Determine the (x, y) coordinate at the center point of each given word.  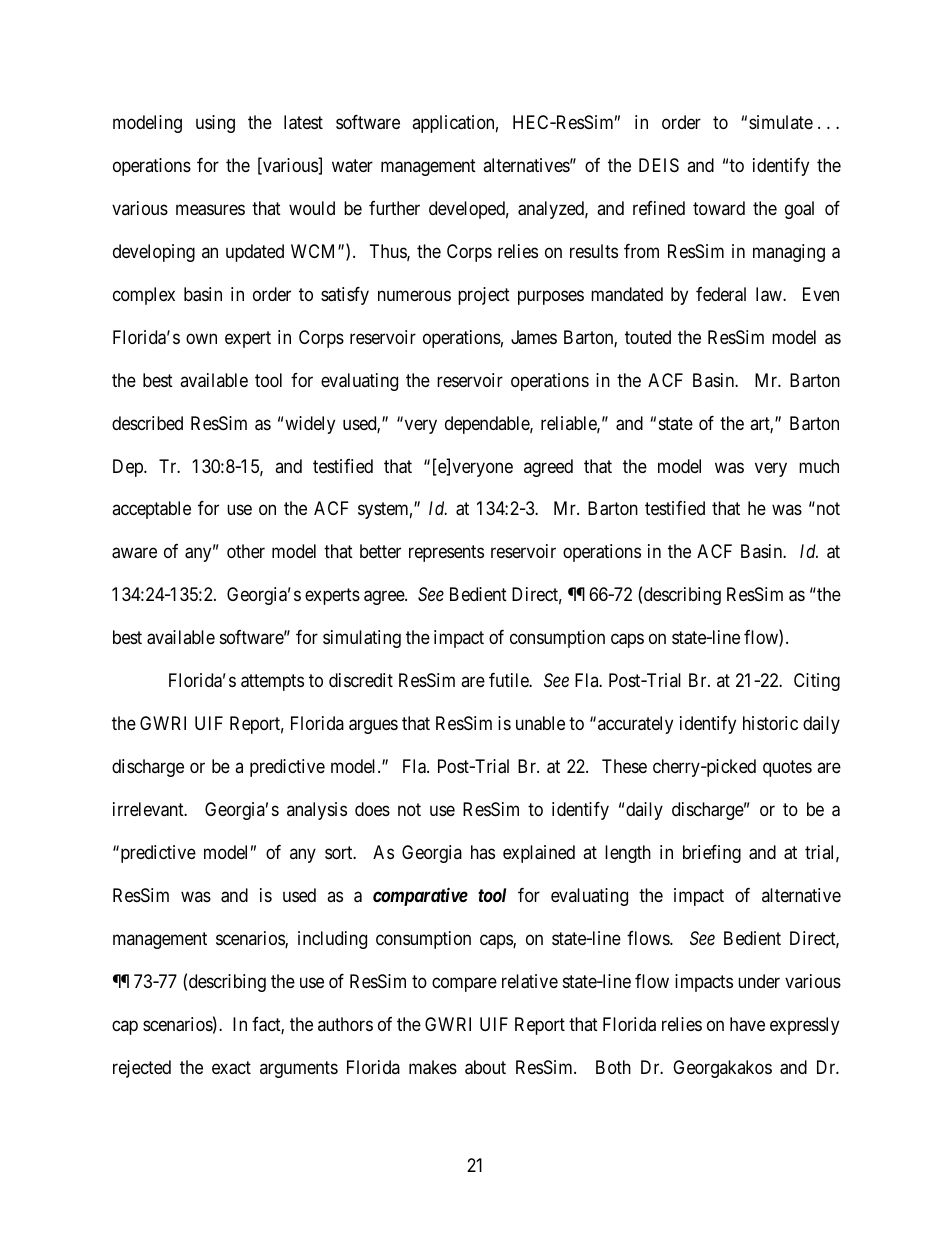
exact (231, 1068)
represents (446, 554)
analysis (317, 811)
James (534, 337)
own (201, 338)
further (394, 208)
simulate (781, 122)
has (483, 852)
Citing (817, 682)
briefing (712, 854)
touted (648, 337)
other (246, 551)
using (215, 124)
